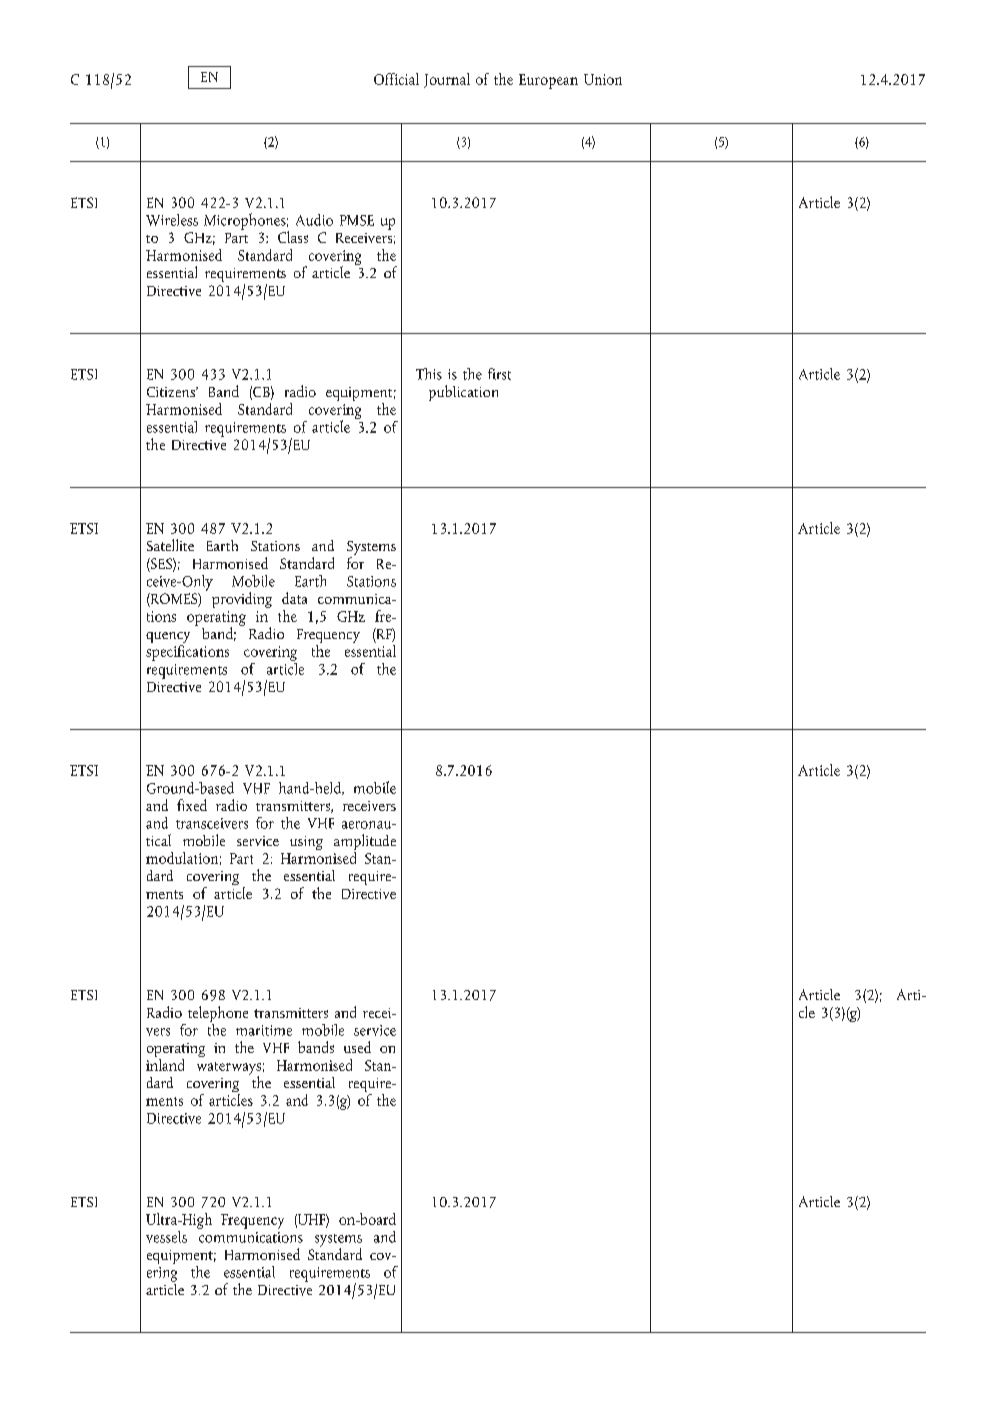 This image has height=1409, width=996. What do you see at coordinates (242, 600) in the image?
I see `providing` at bounding box center [242, 600].
